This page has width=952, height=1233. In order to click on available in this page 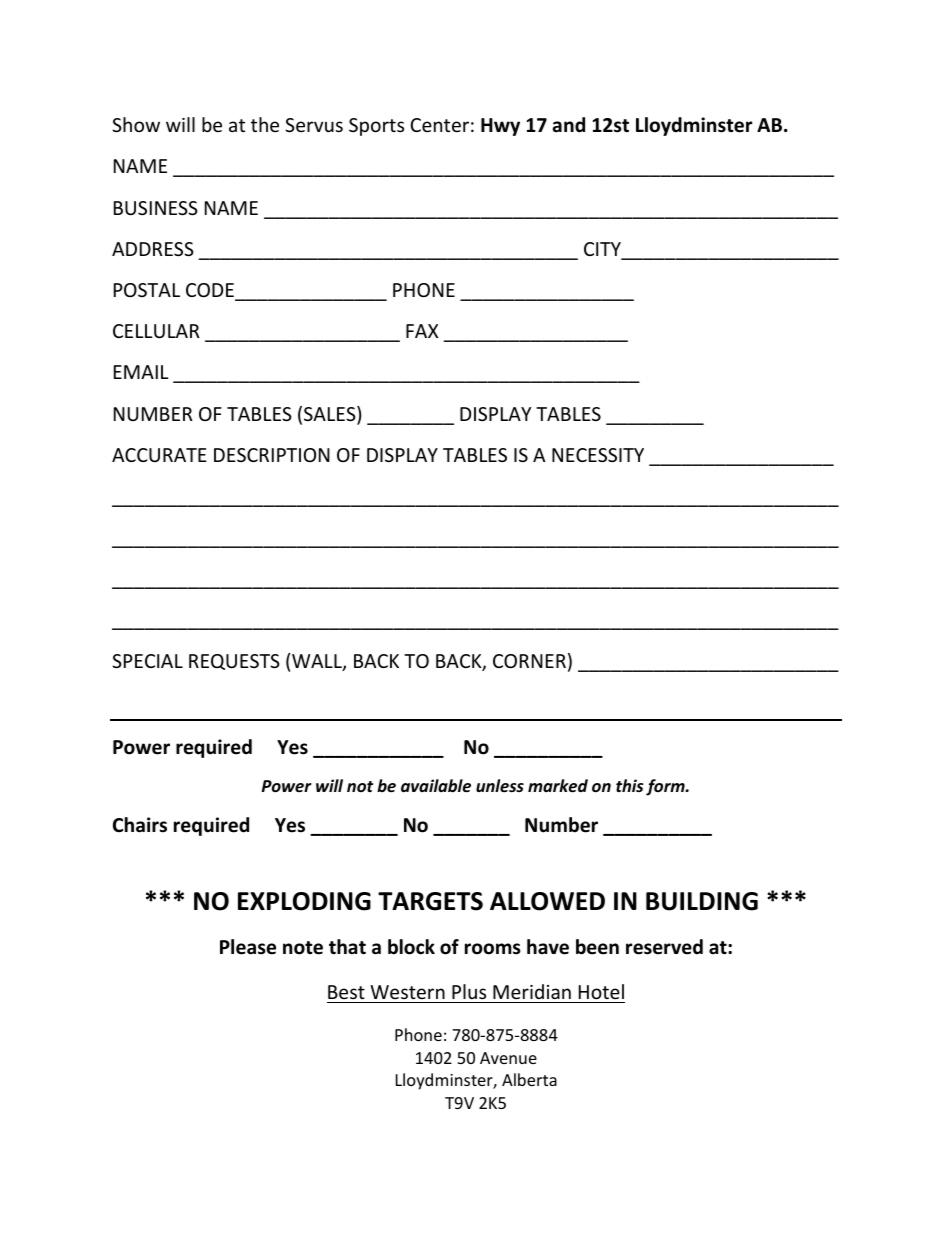, I will do `click(436, 786)`.
